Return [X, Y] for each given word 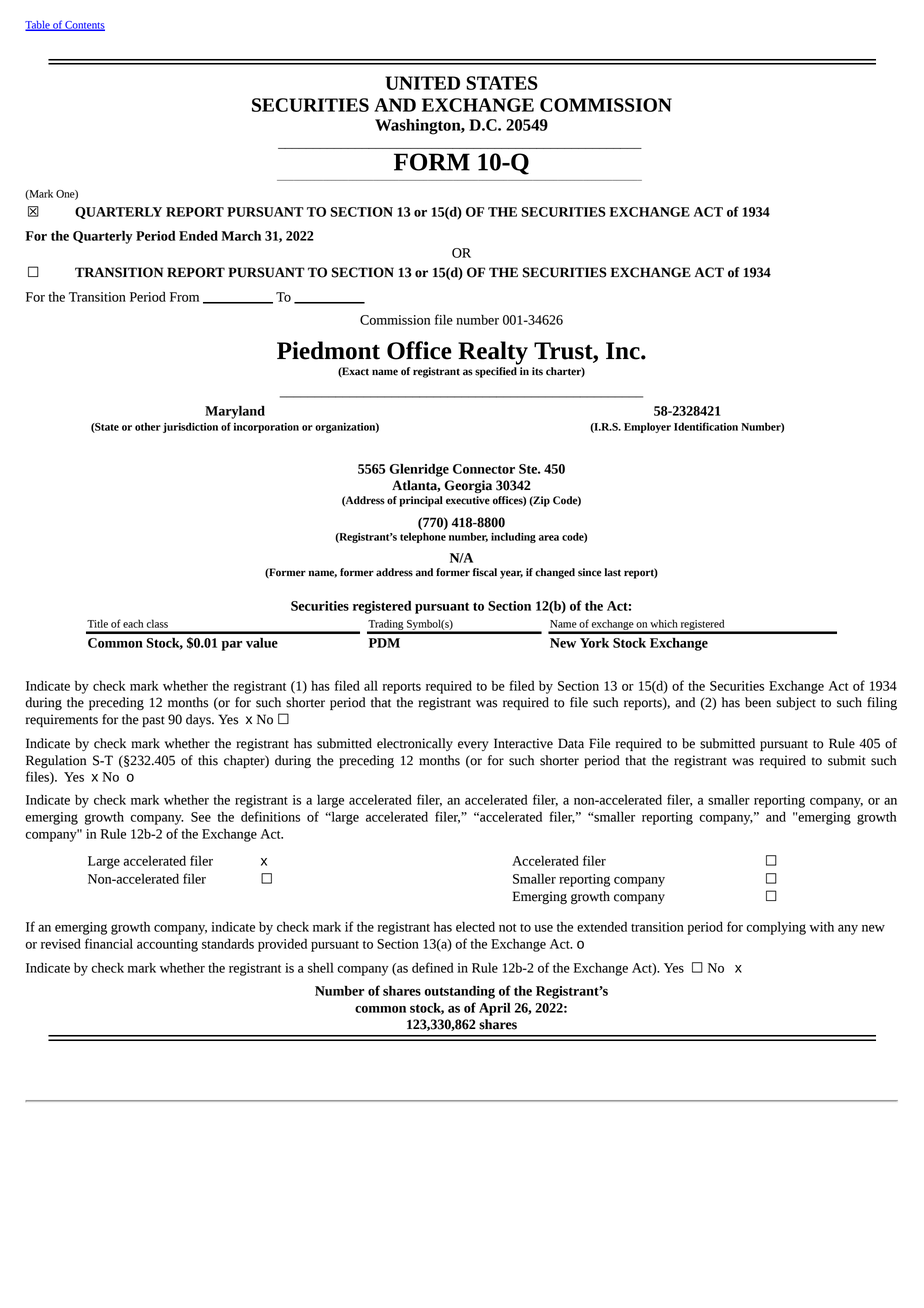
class [157, 623]
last [612, 572]
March [241, 236]
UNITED [422, 83]
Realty [493, 353]
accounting [167, 945]
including [513, 537]
